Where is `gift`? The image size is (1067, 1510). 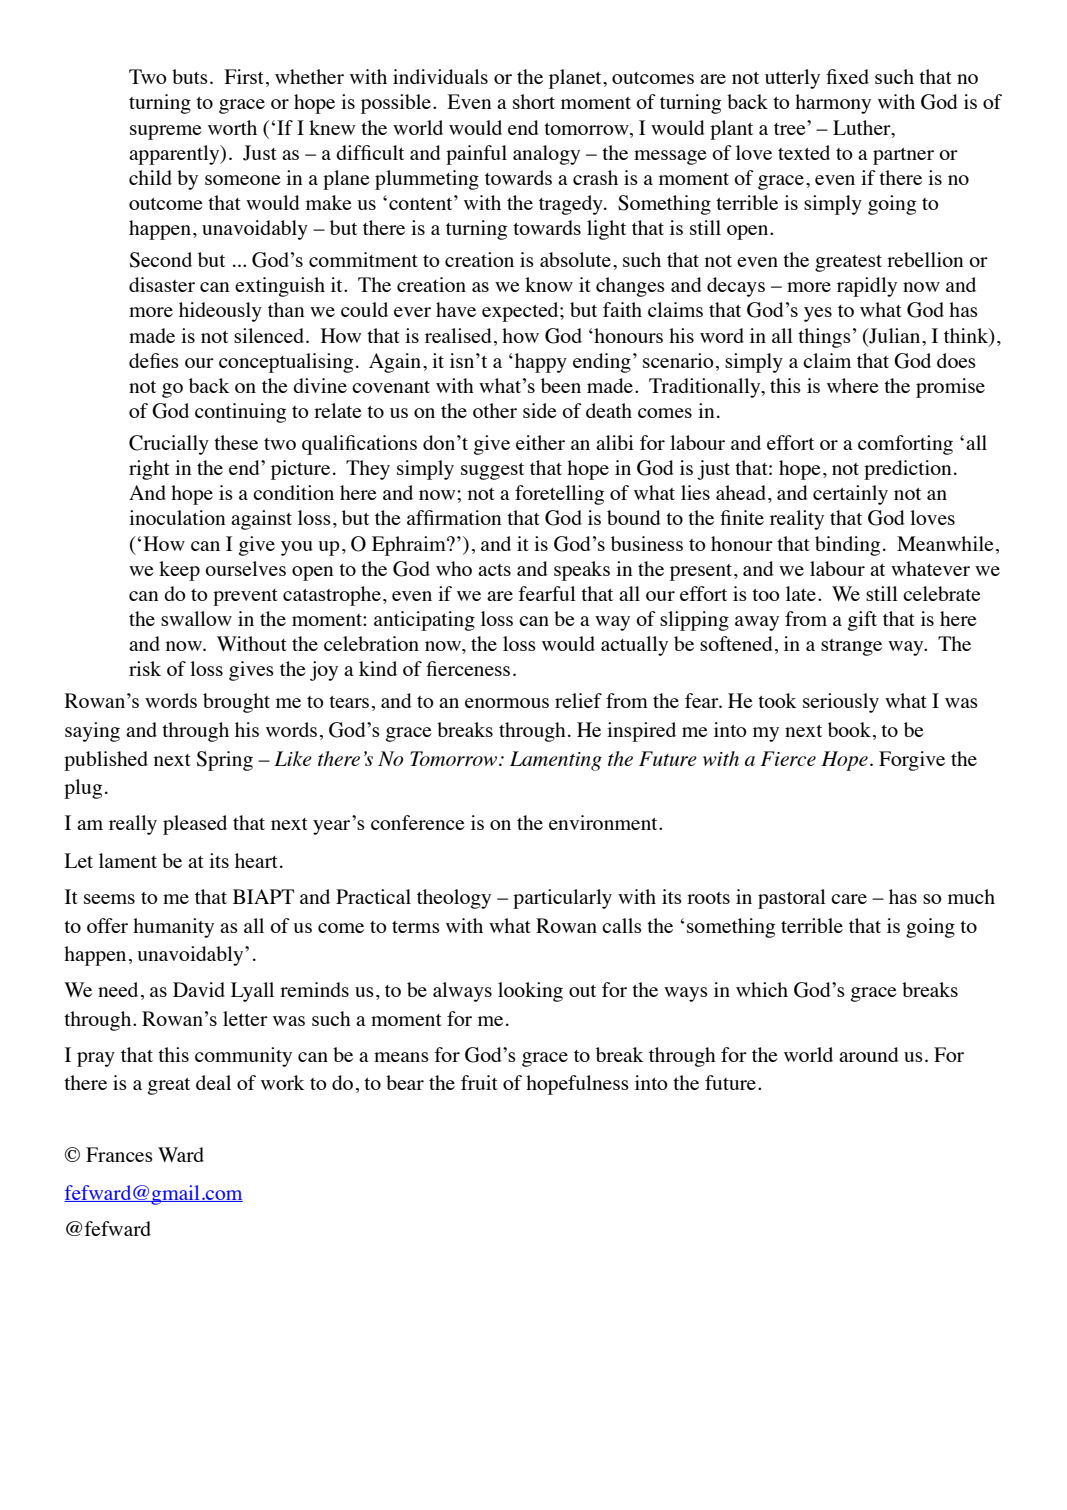
gift is located at coordinates (862, 621).
